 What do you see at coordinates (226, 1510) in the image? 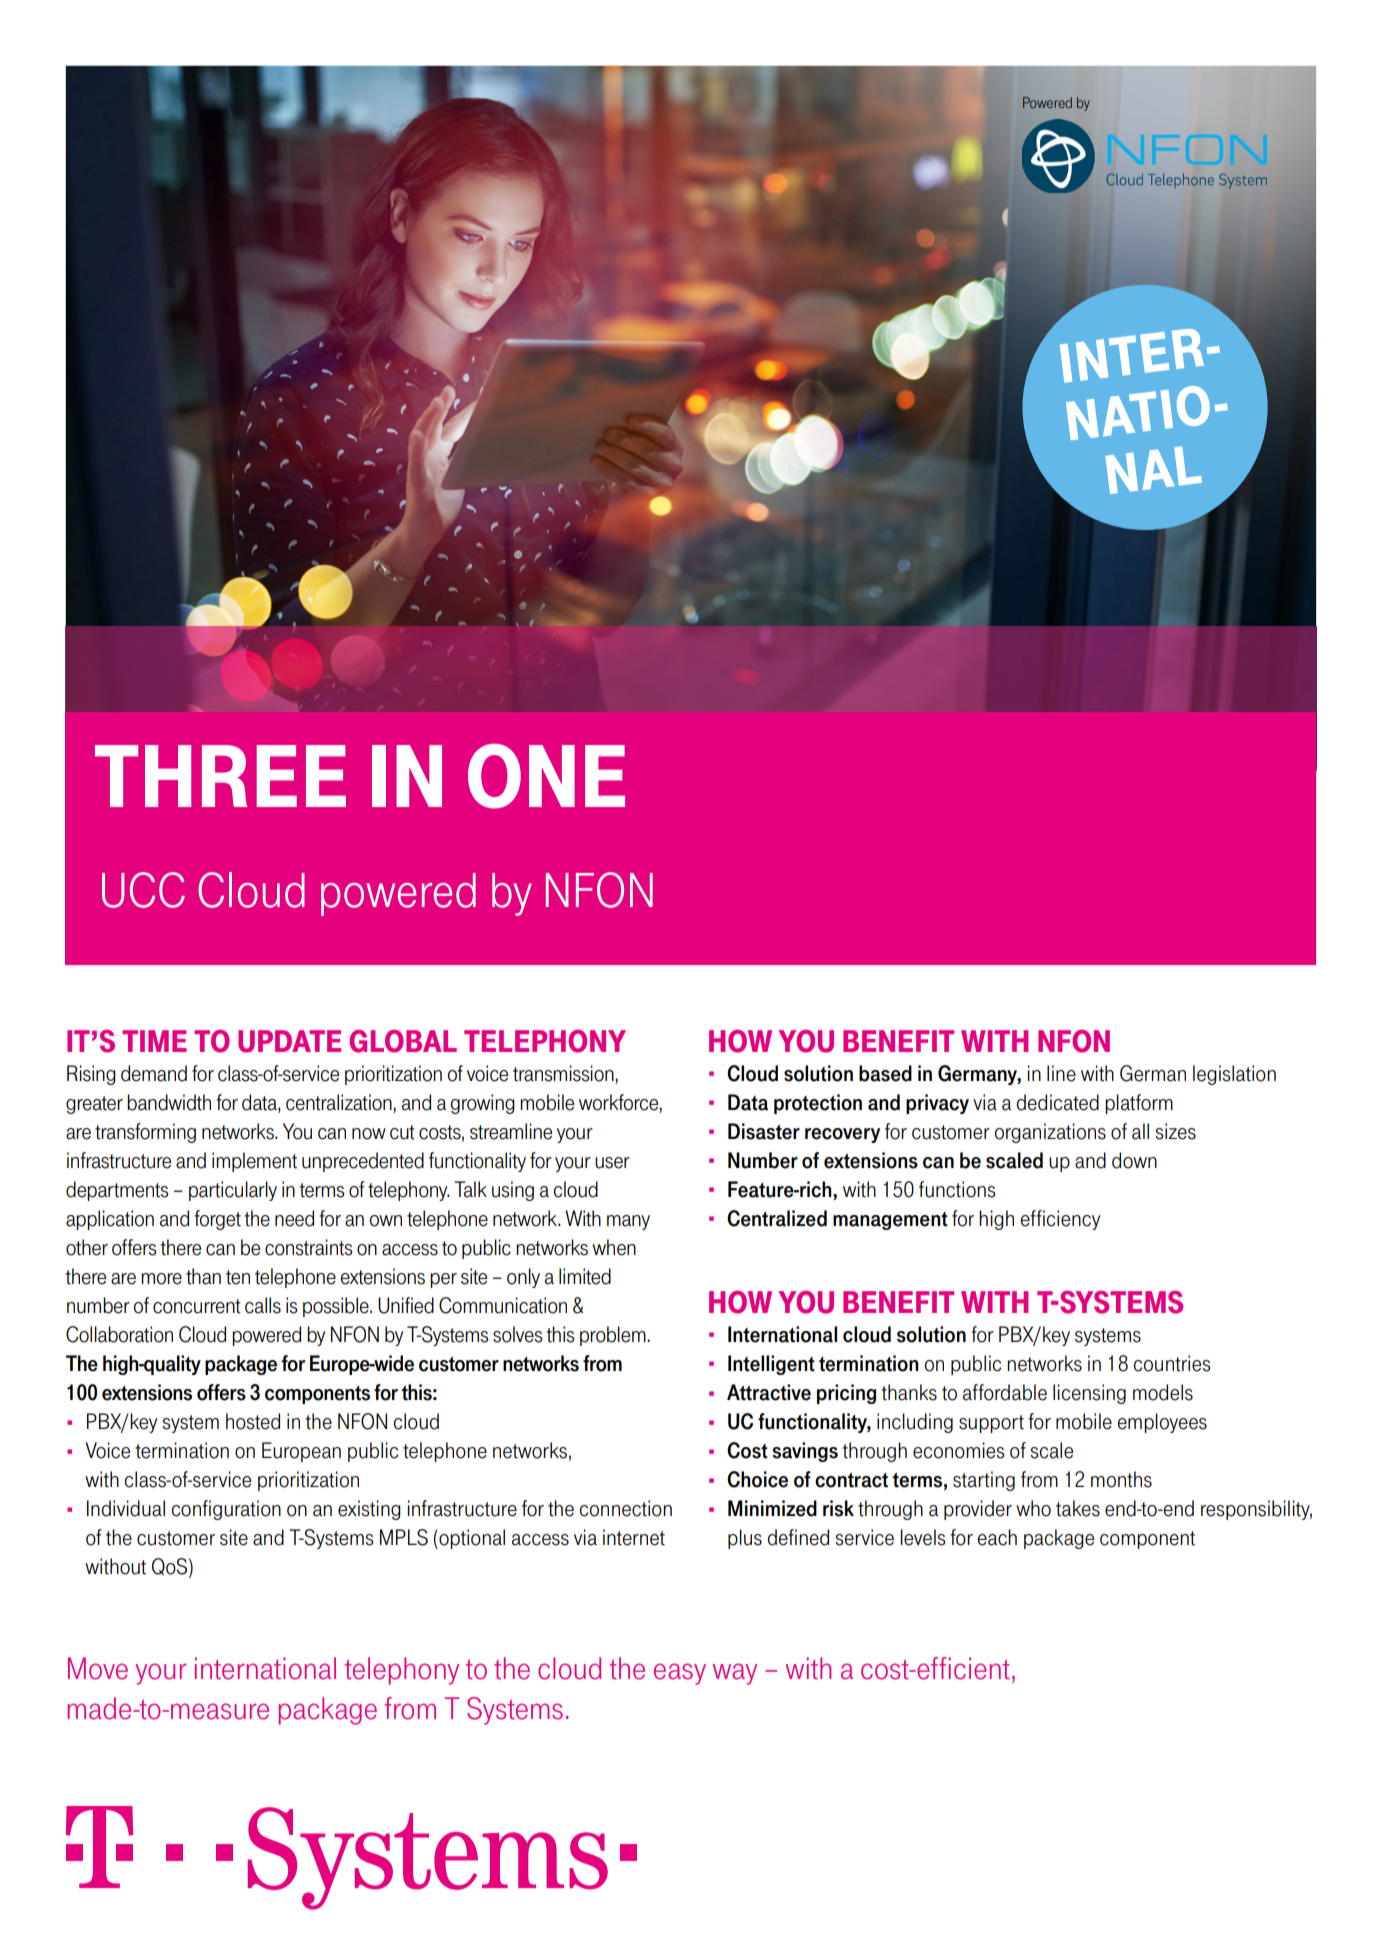
I see `configuration` at bounding box center [226, 1510].
